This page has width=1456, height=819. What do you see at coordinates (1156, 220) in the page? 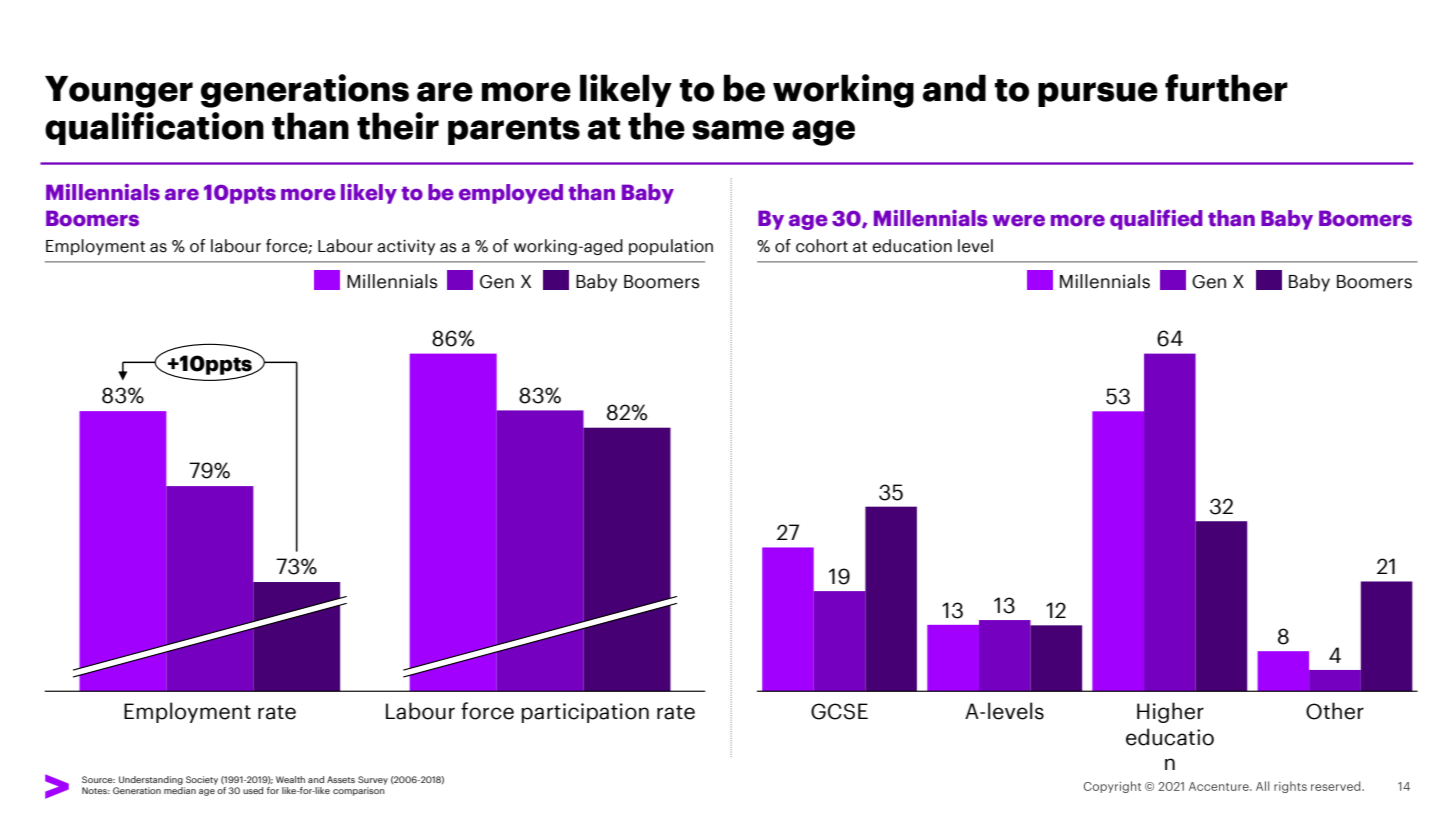
I see `qualified` at bounding box center [1156, 220].
